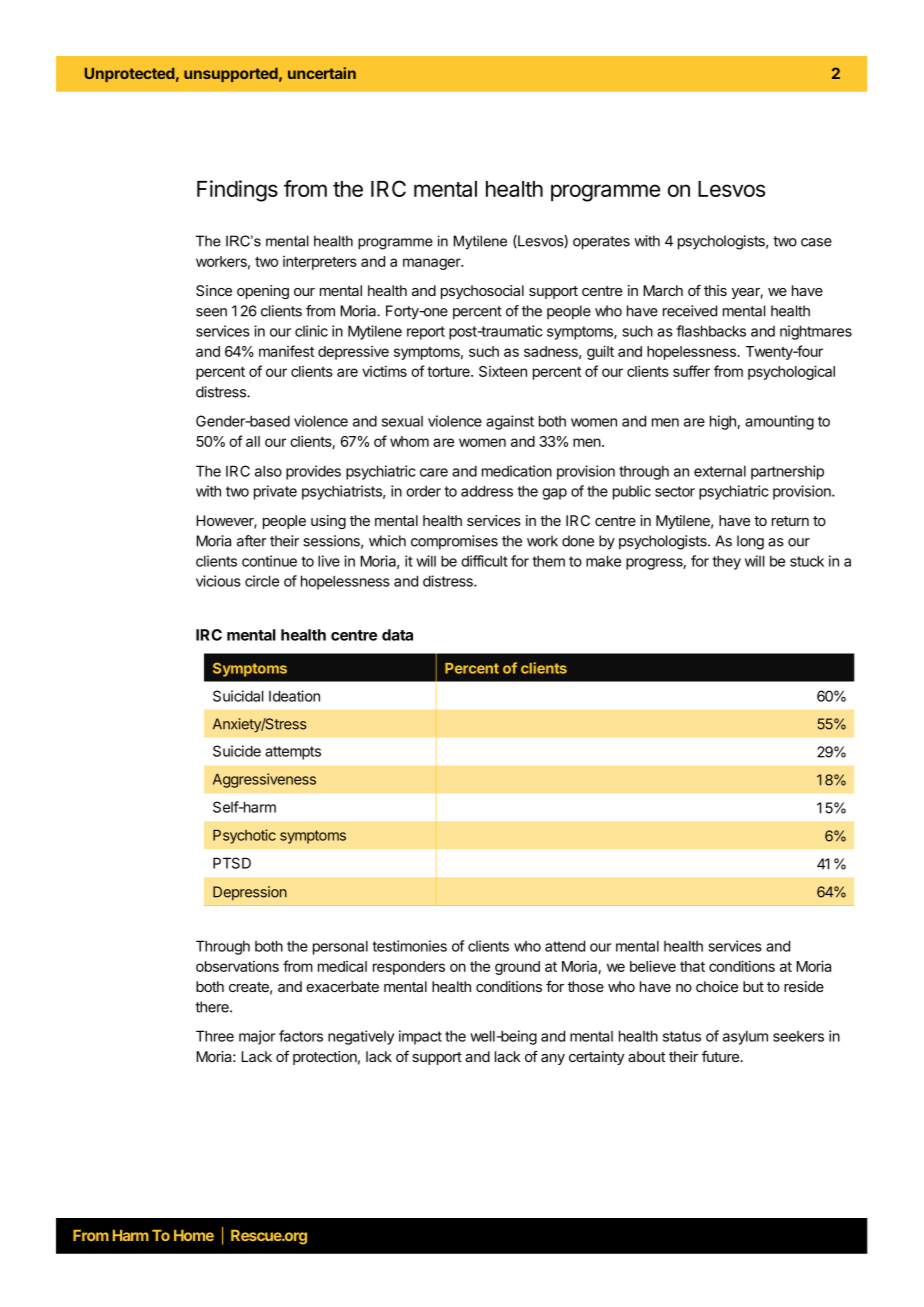 This screenshot has height=1307, width=924. What do you see at coordinates (753, 986) in the screenshot?
I see `but` at bounding box center [753, 986].
